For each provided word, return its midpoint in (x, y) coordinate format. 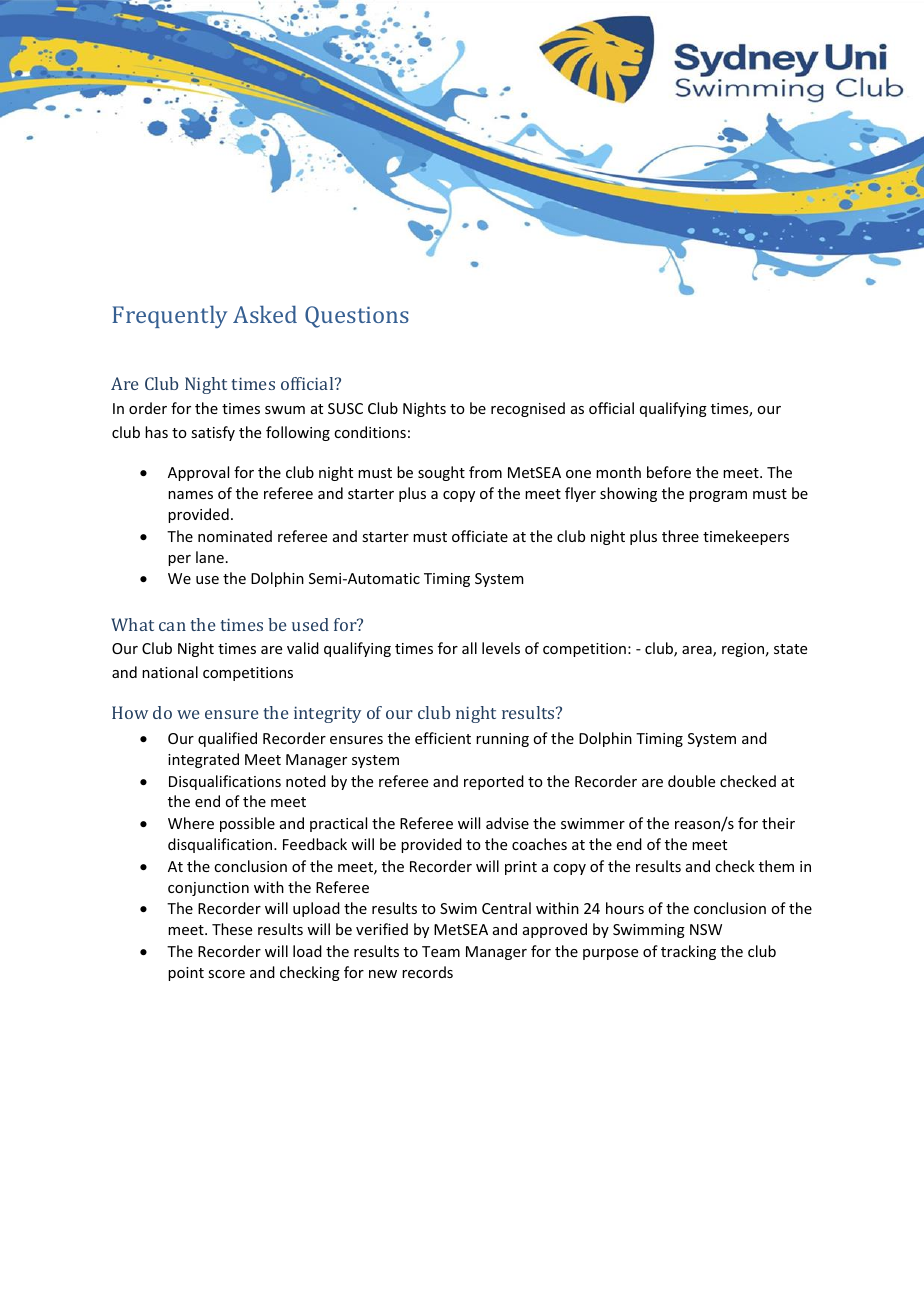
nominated (235, 536)
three (680, 536)
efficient (443, 738)
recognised (528, 409)
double (691, 781)
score (226, 974)
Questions (357, 317)
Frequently (169, 316)
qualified (227, 739)
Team (441, 951)
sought (441, 473)
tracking (688, 952)
